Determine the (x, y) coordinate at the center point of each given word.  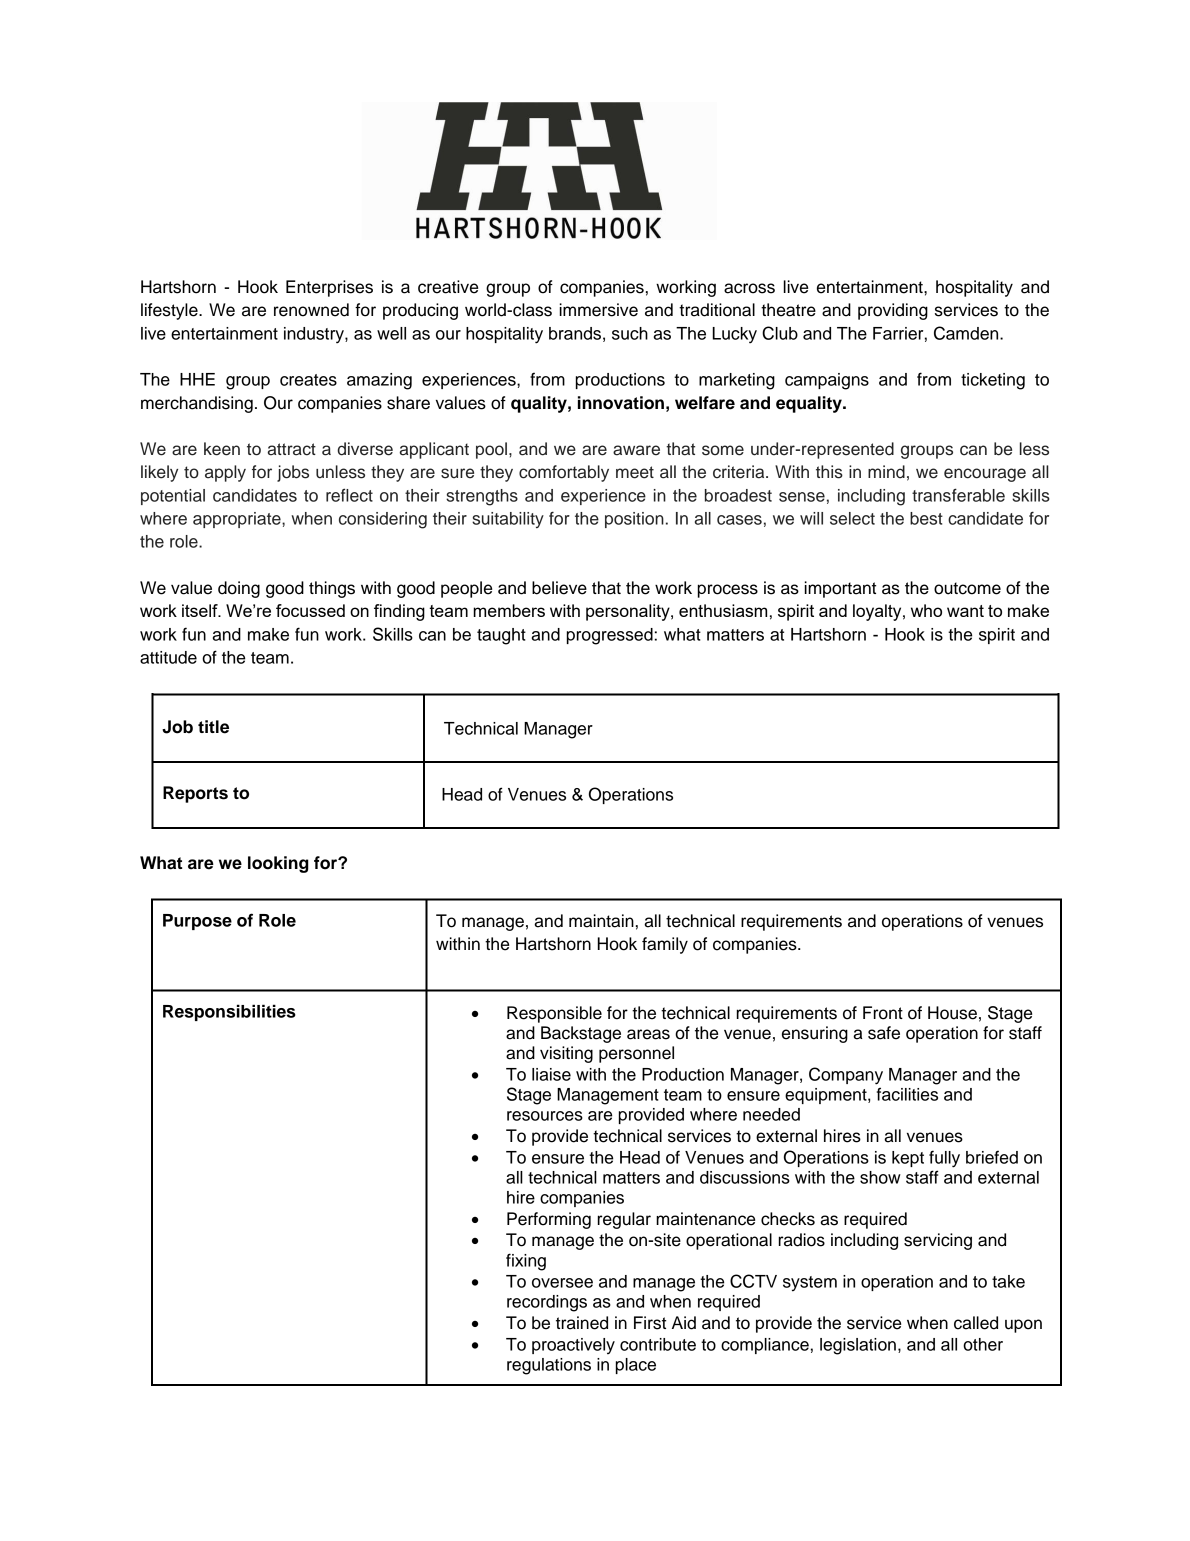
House (952, 1013)
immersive (599, 310)
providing (893, 311)
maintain (601, 921)
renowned (311, 310)
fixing (526, 1262)
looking (278, 864)
